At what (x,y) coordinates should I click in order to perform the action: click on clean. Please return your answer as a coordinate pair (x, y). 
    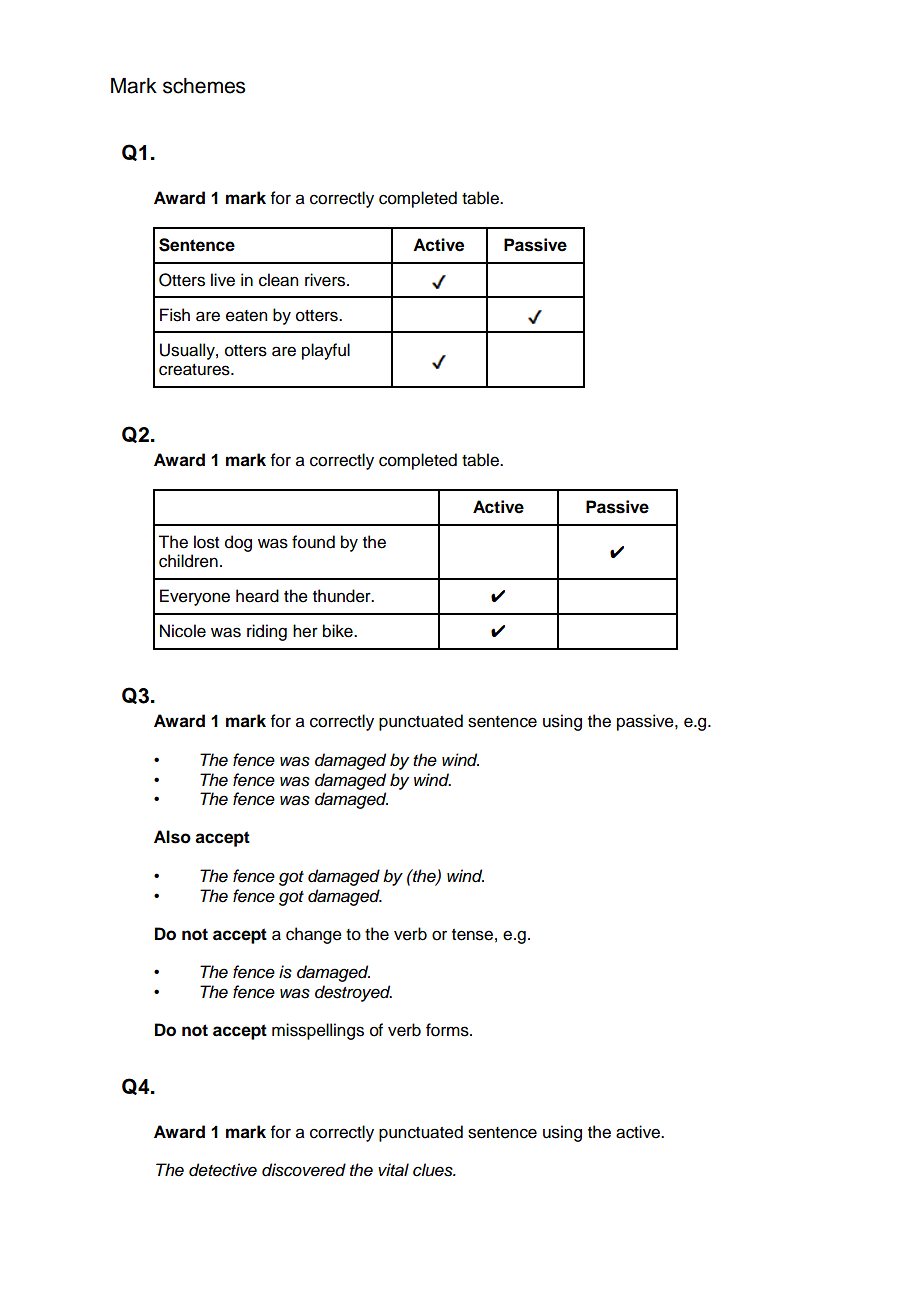
    Looking at the image, I should click on (278, 280).
